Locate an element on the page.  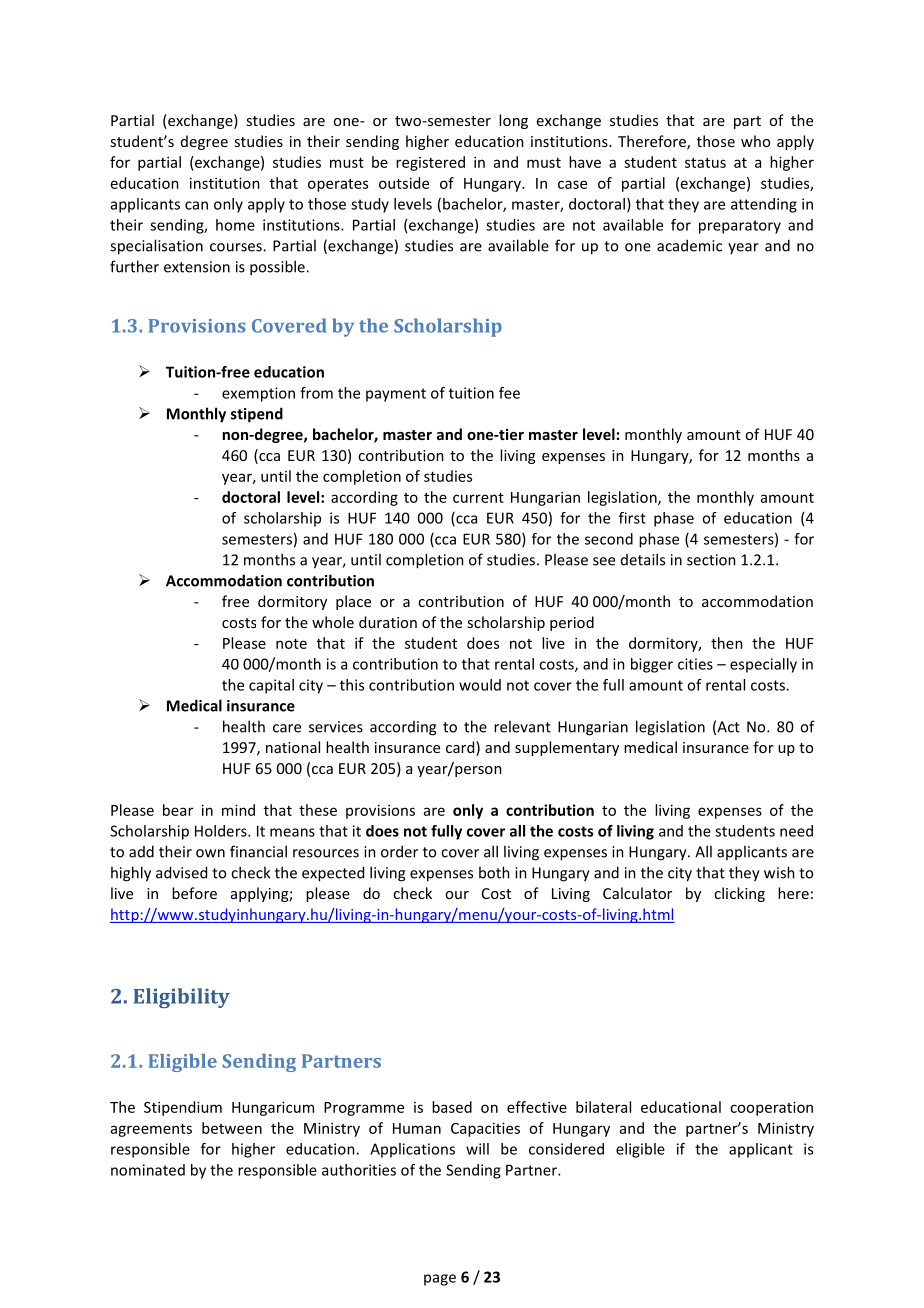
especially is located at coordinates (763, 665).
